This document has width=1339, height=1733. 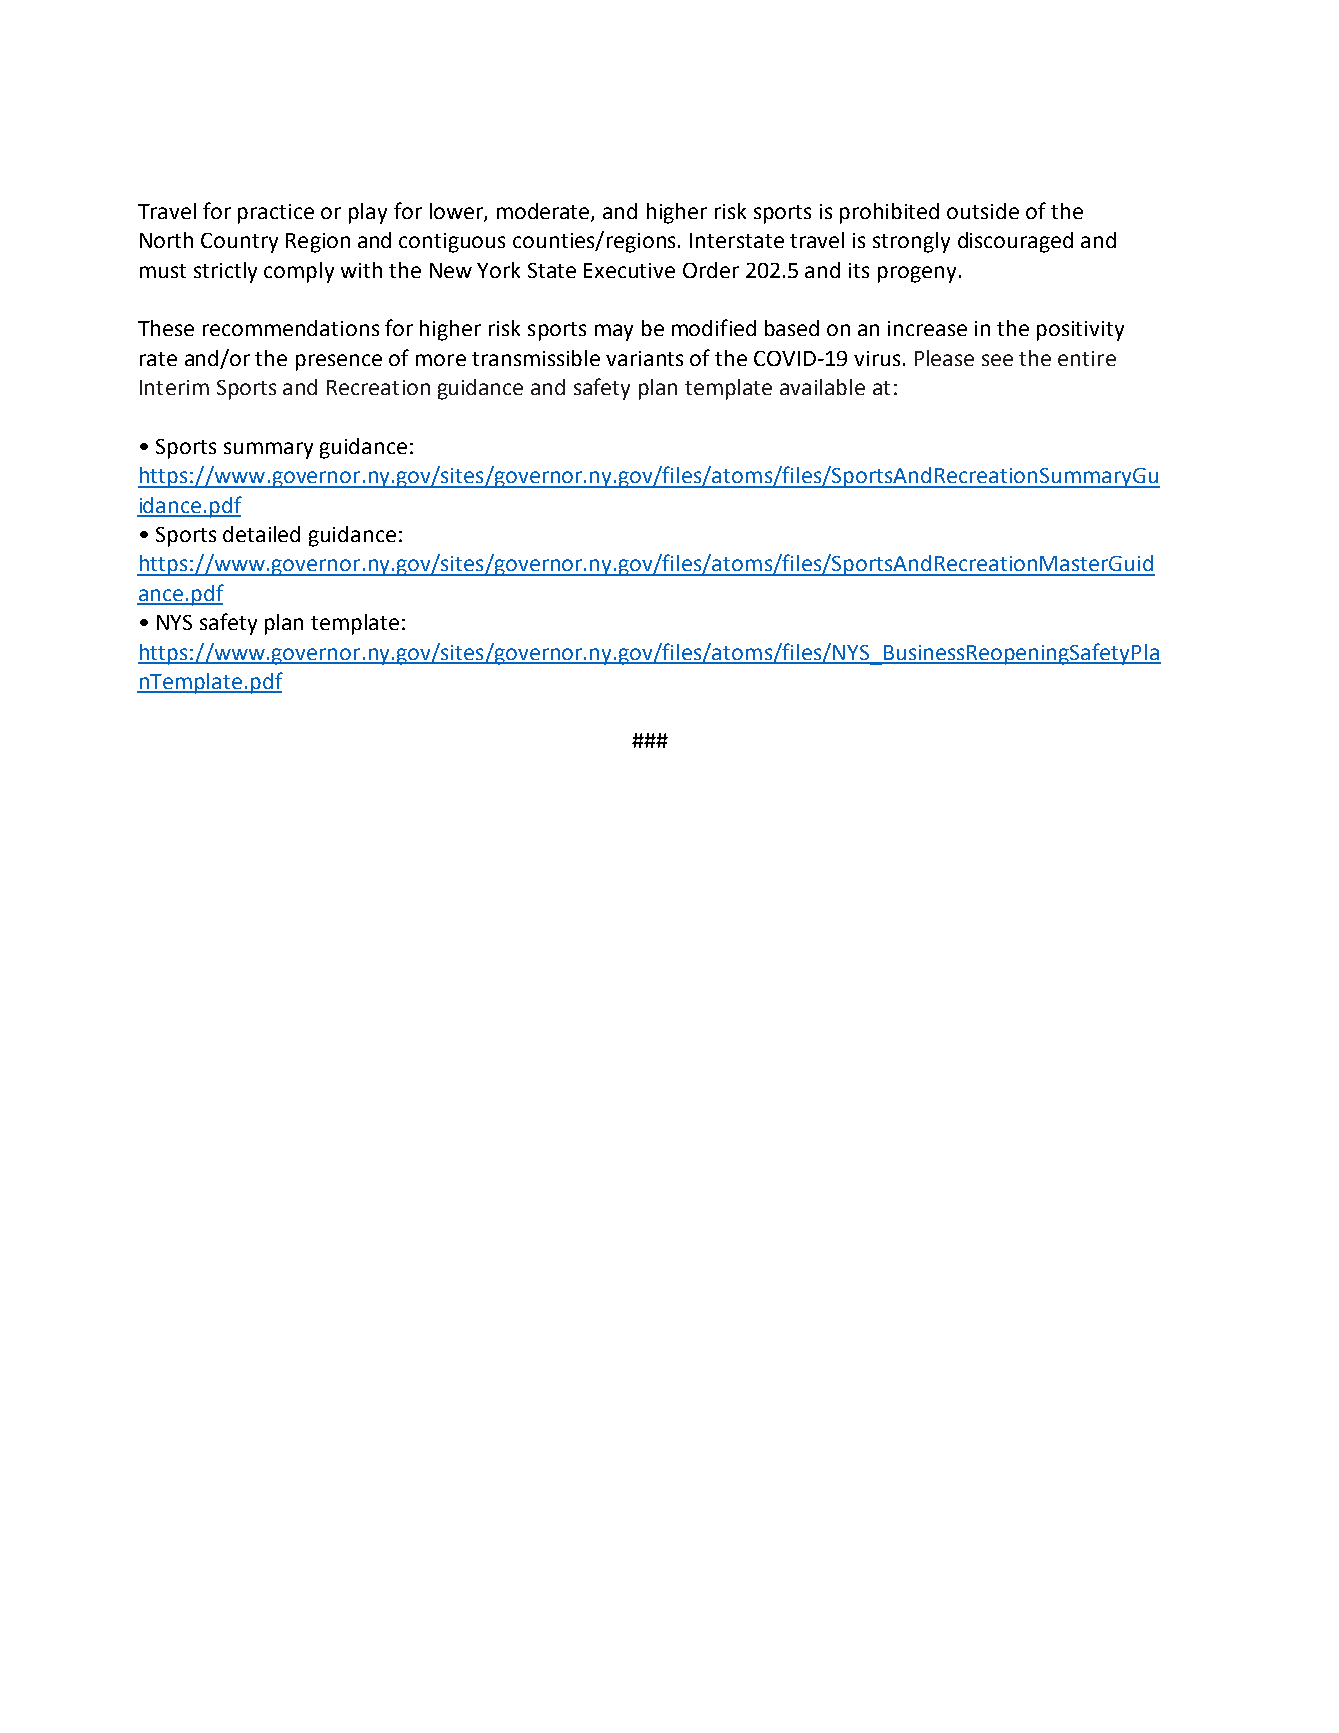 I want to click on practice, so click(x=276, y=214).
